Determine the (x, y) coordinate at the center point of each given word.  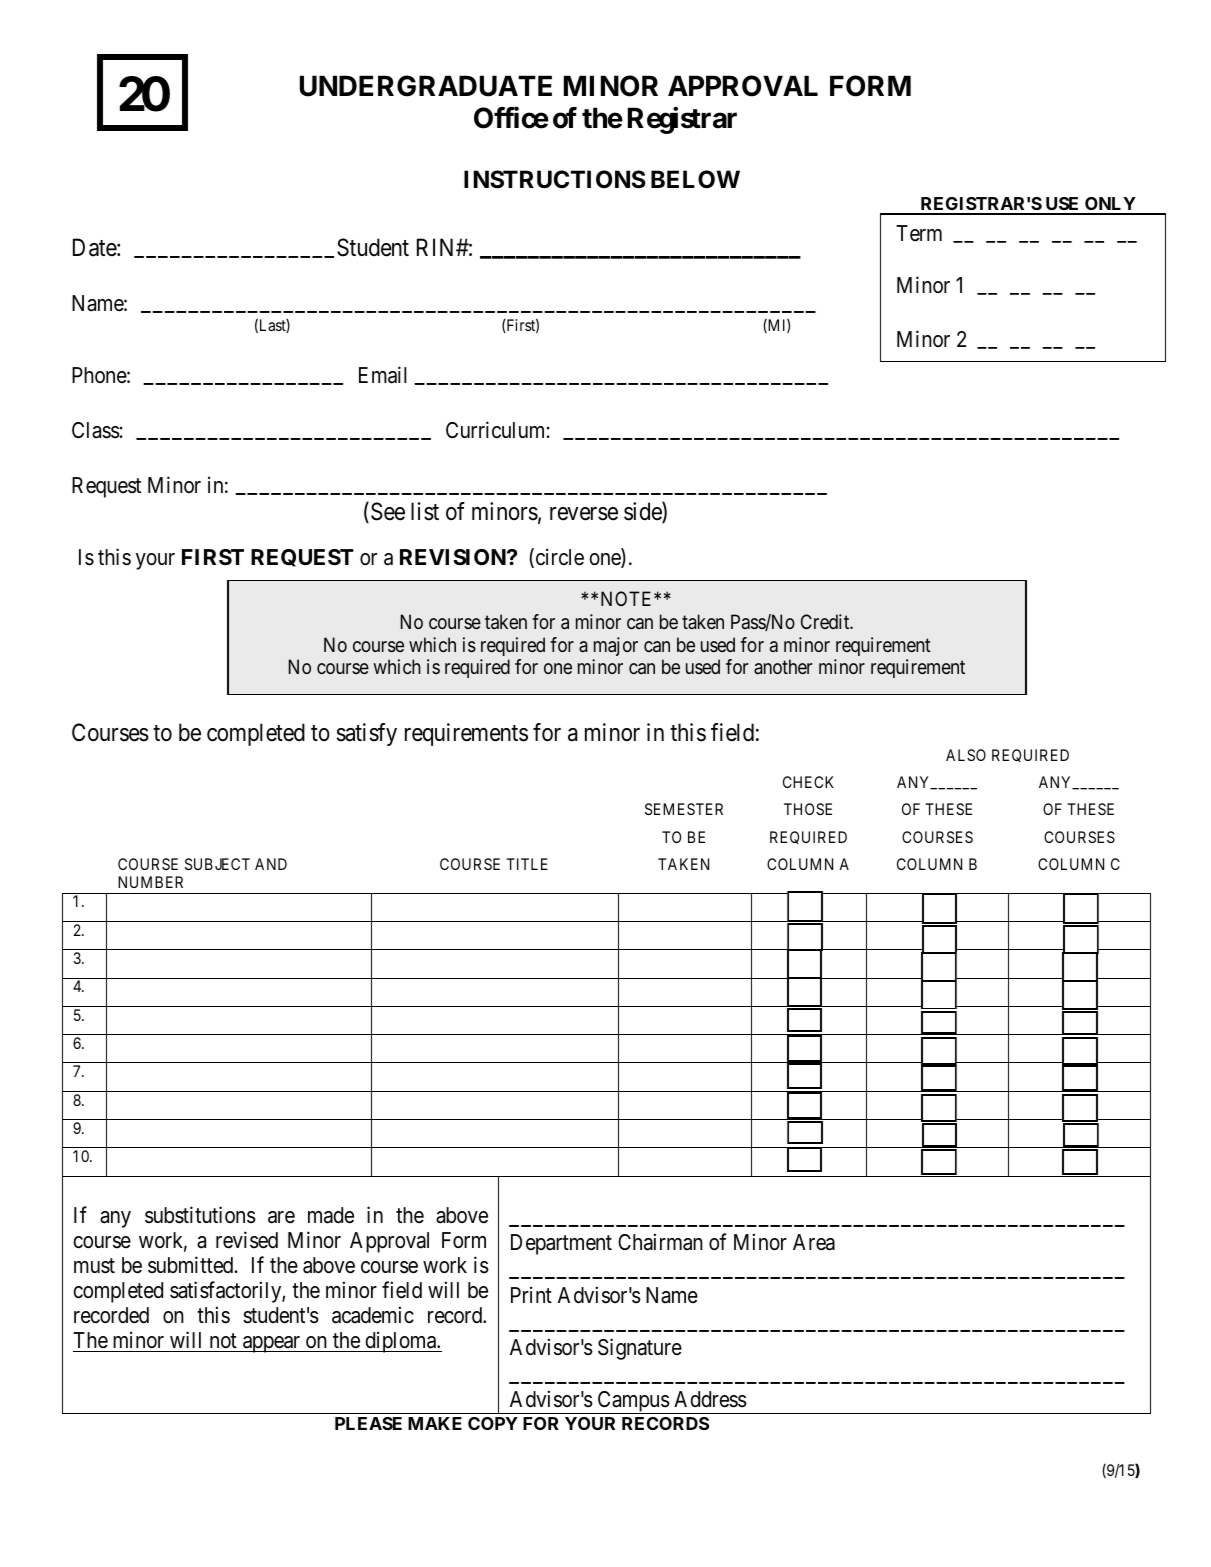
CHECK (808, 782)
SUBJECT (217, 864)
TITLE (527, 864)
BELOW (695, 179)
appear (272, 1344)
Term (919, 233)
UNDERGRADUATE (426, 86)
